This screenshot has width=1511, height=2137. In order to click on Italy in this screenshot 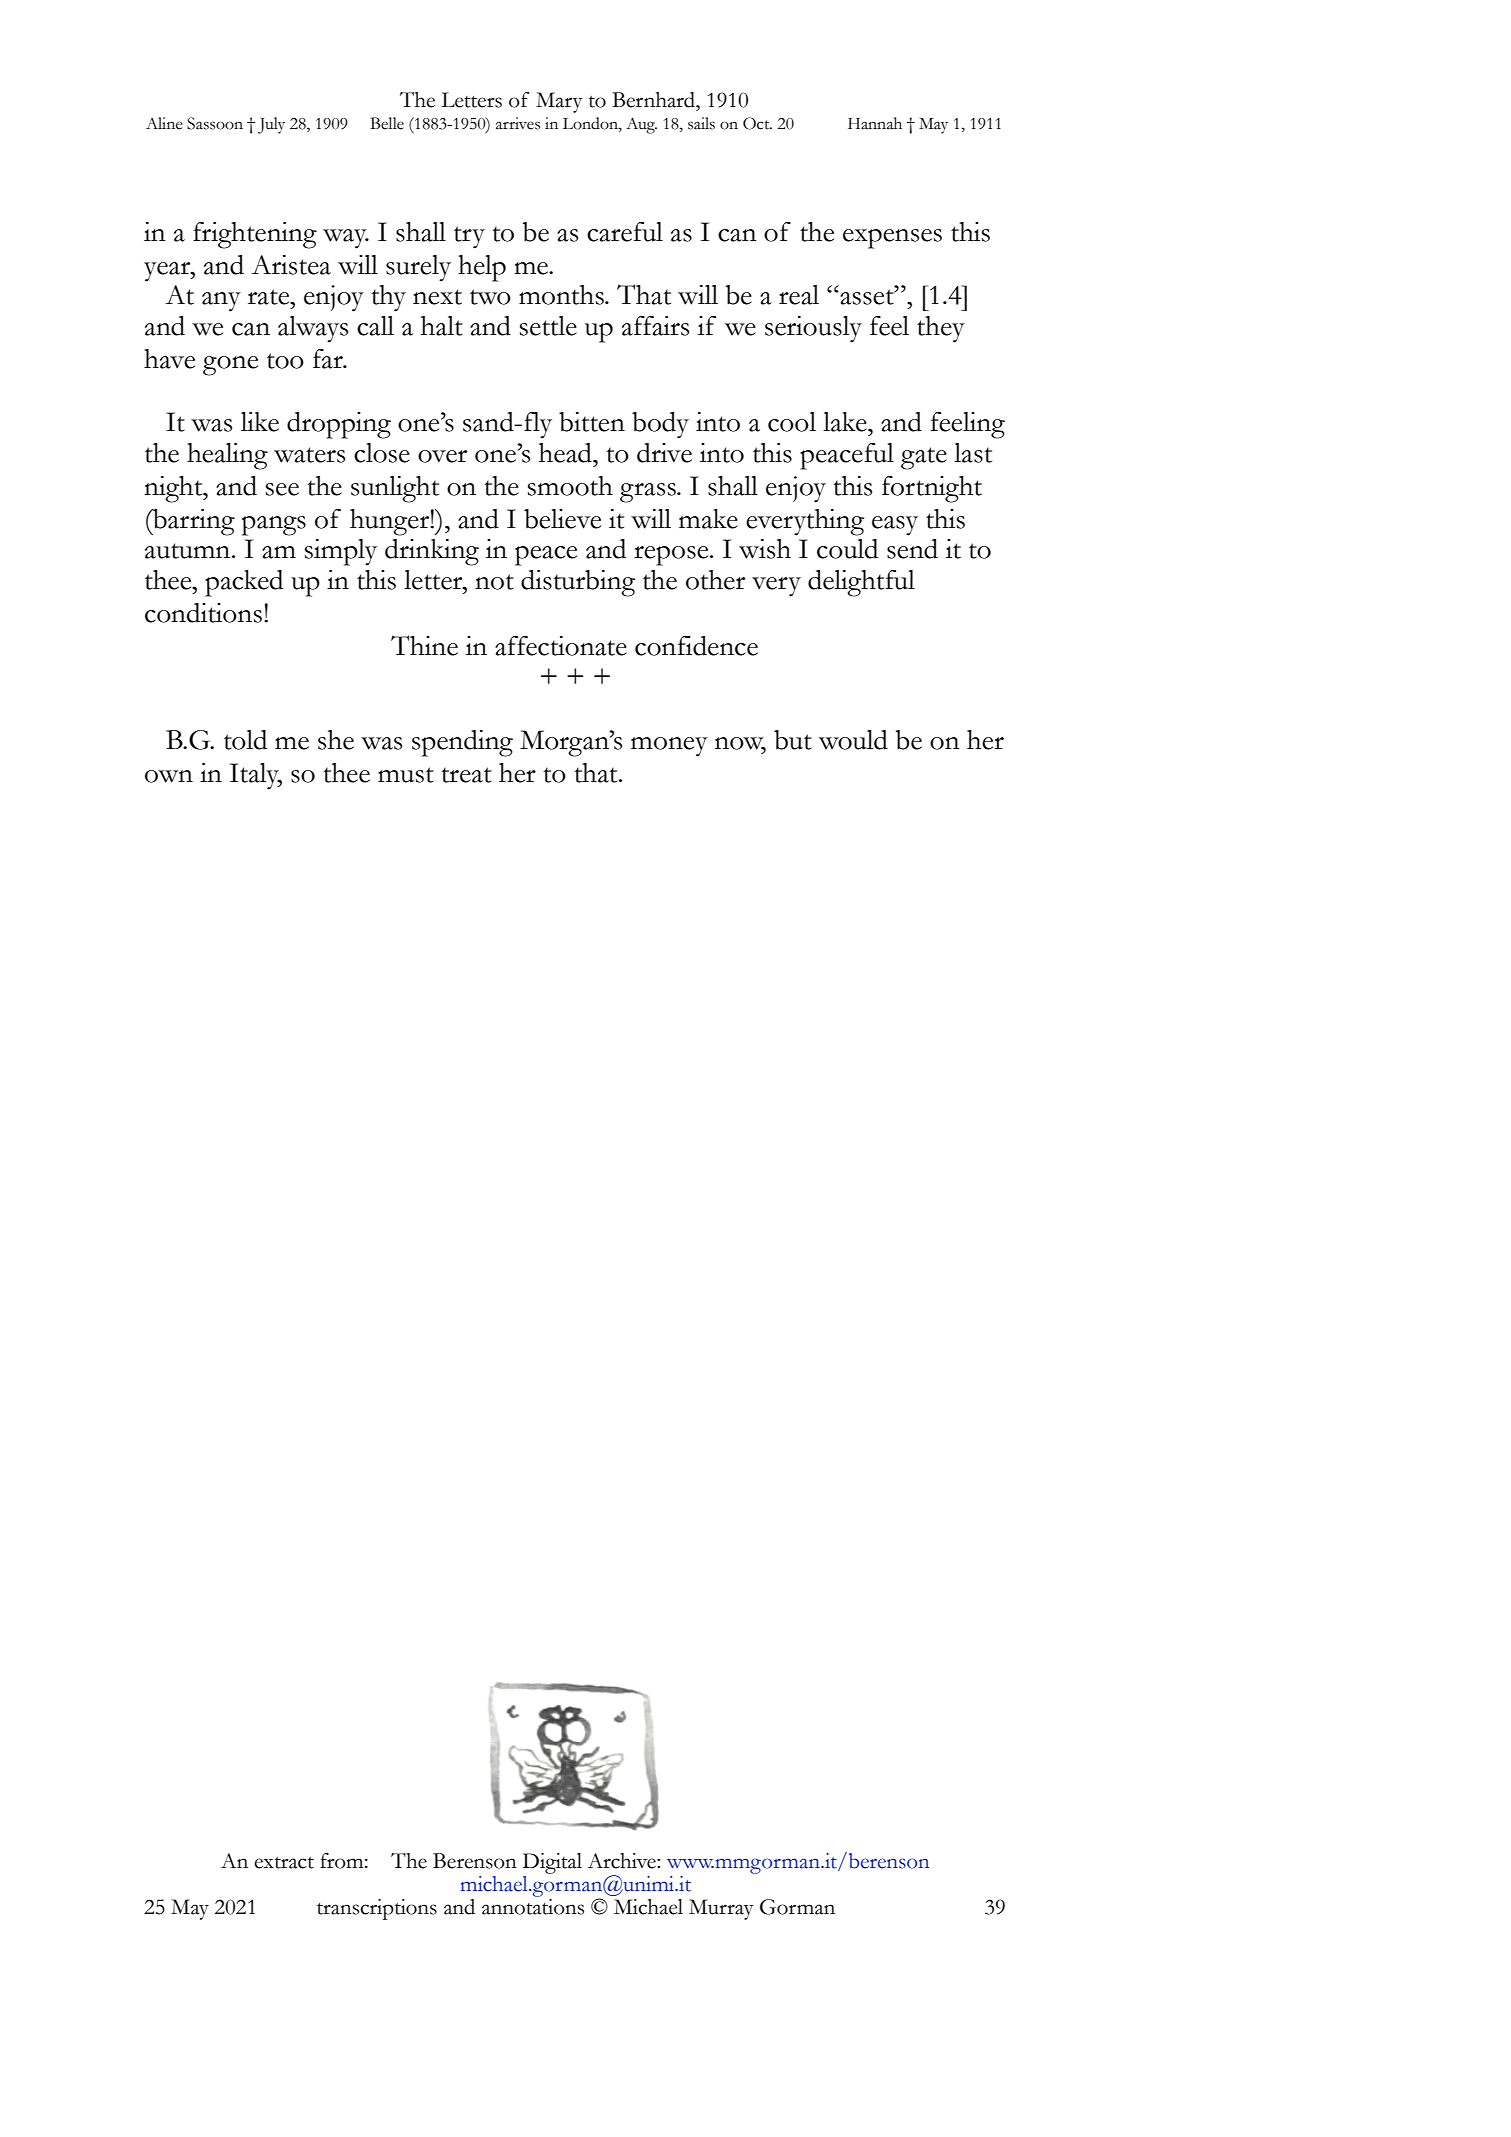, I will do `click(256, 776)`.
